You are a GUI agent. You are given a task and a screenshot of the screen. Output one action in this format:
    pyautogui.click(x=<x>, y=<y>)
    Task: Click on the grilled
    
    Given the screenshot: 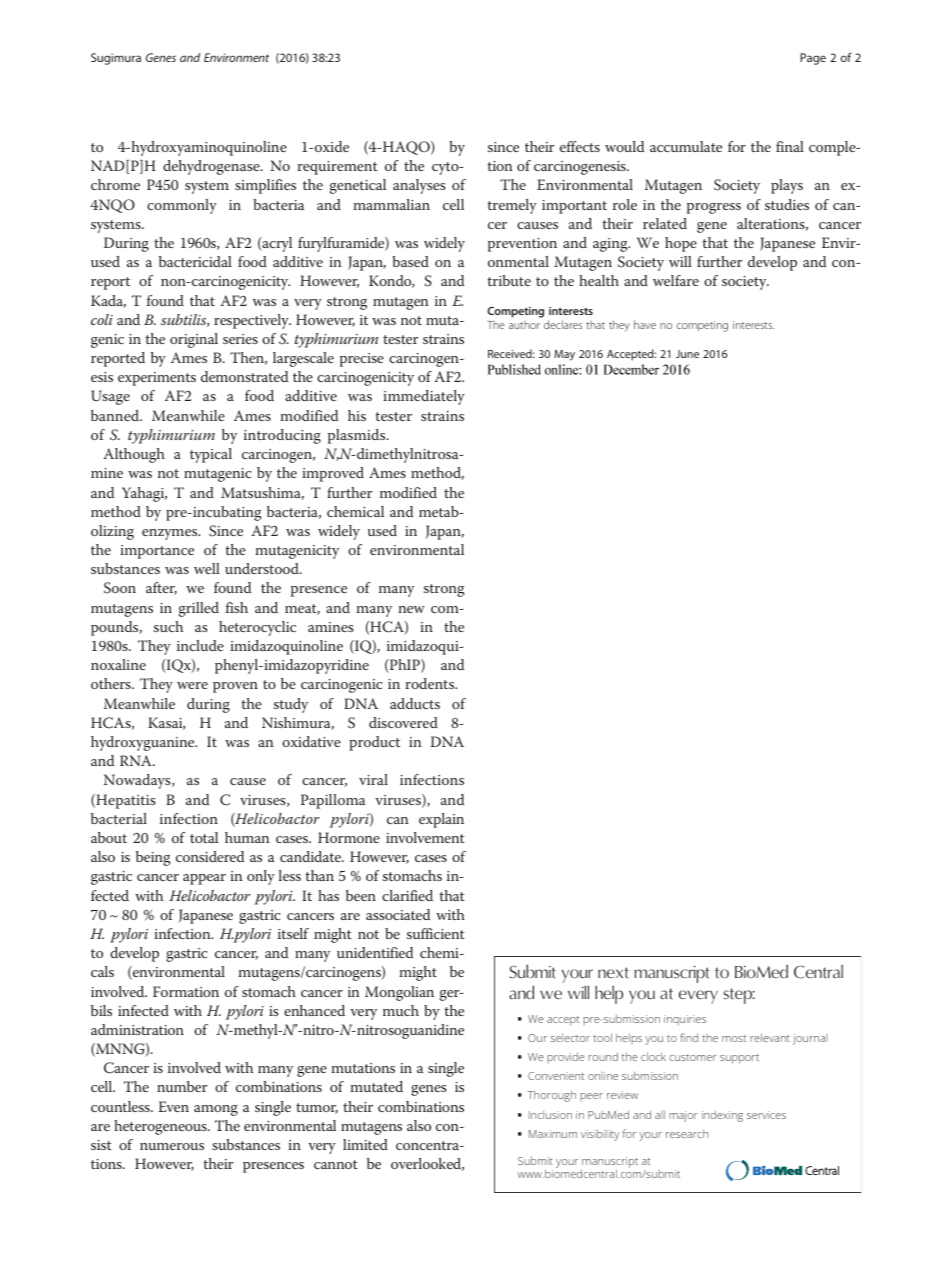 What is the action you would take?
    pyautogui.click(x=199, y=609)
